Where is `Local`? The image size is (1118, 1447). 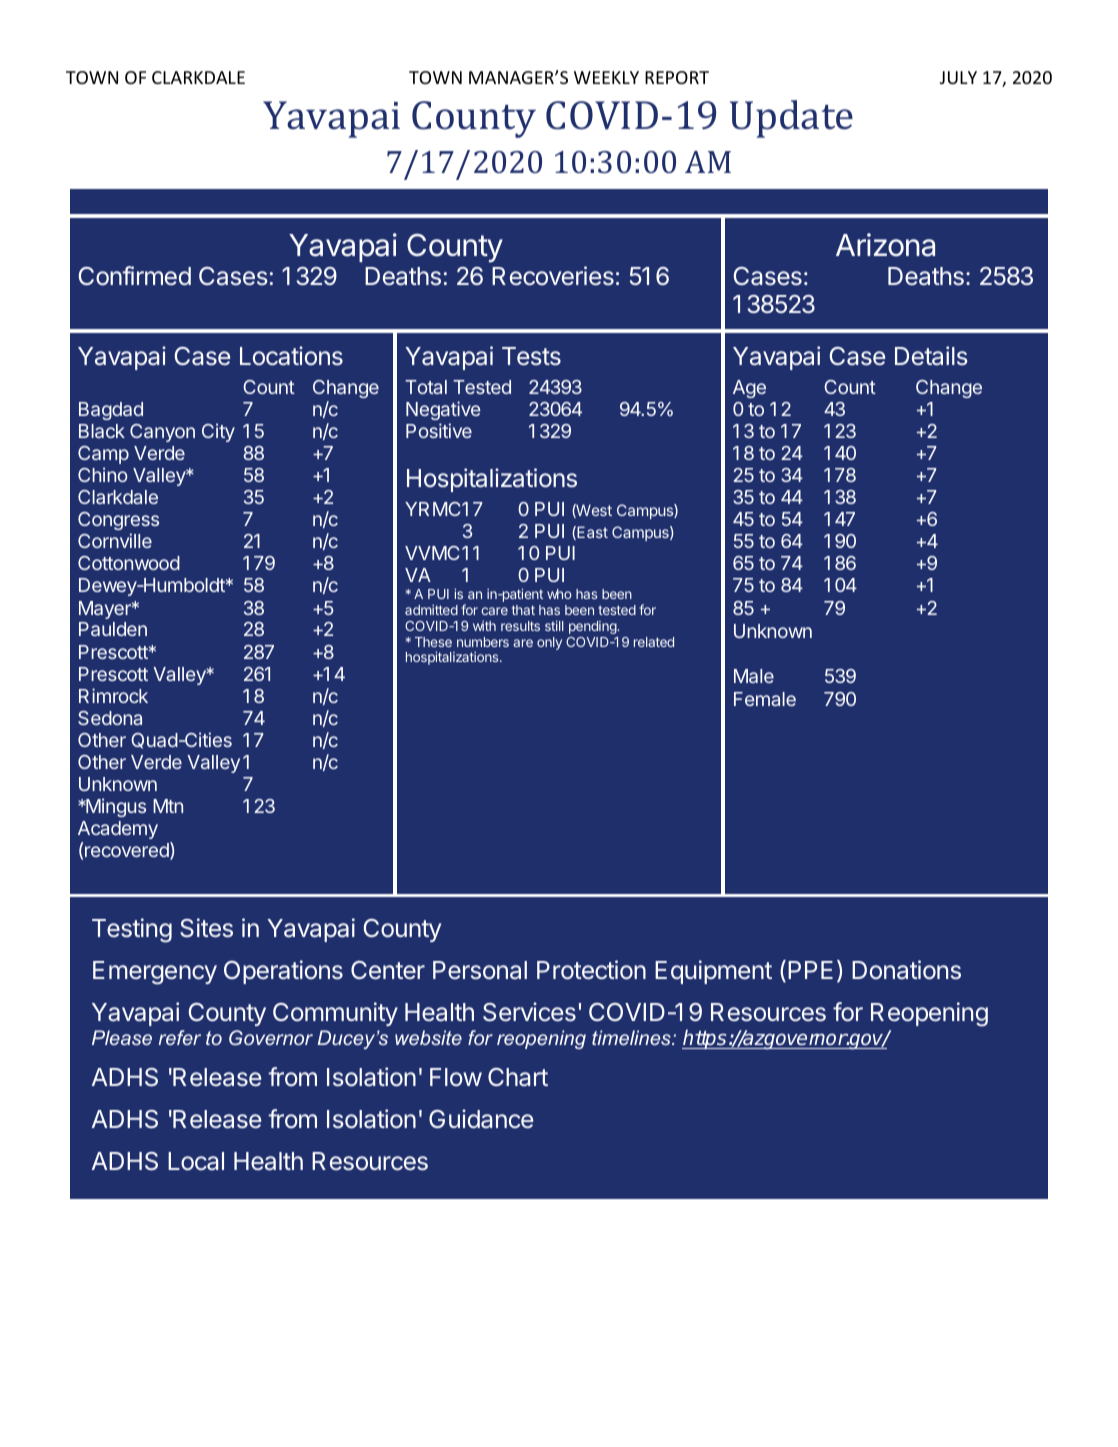 Local is located at coordinates (196, 1161).
